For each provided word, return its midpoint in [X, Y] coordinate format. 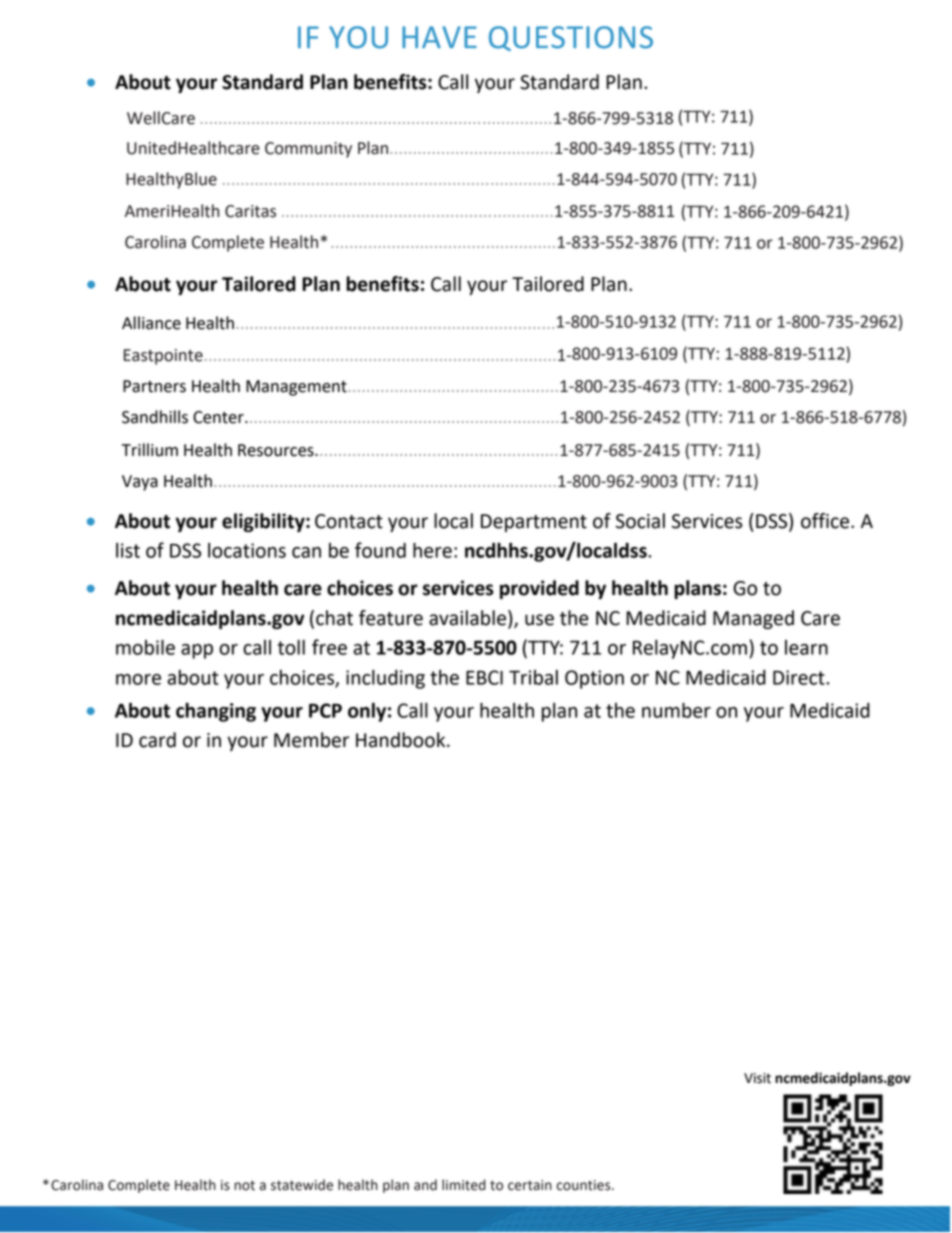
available [469, 618]
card [157, 740]
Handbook [402, 740]
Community [308, 150]
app [197, 651]
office [826, 521]
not [244, 1185]
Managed [753, 619]
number [676, 710]
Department [534, 523]
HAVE [439, 37]
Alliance [151, 323]
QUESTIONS [571, 38]
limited [464, 1185]
